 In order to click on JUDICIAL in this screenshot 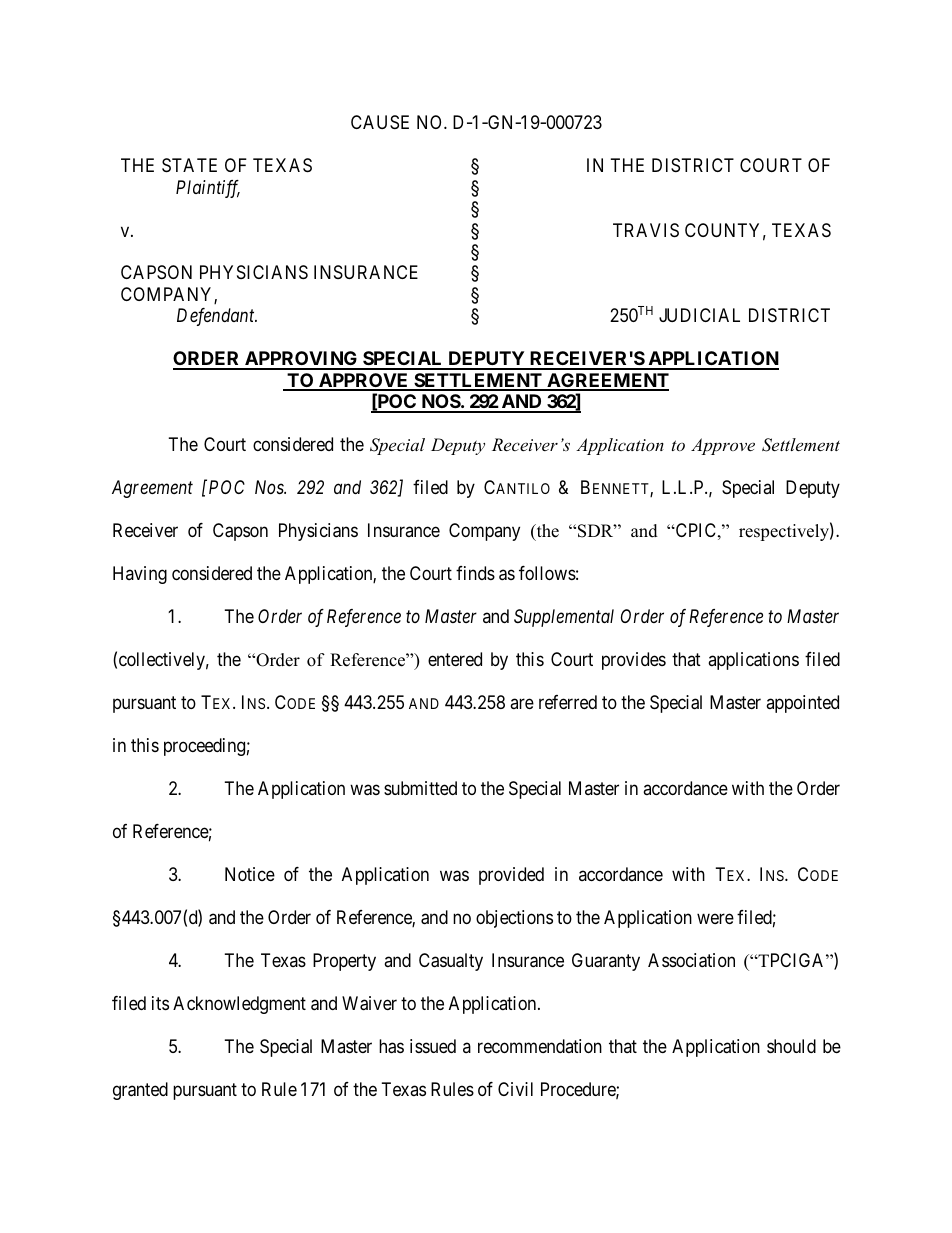, I will do `click(699, 315)`.
